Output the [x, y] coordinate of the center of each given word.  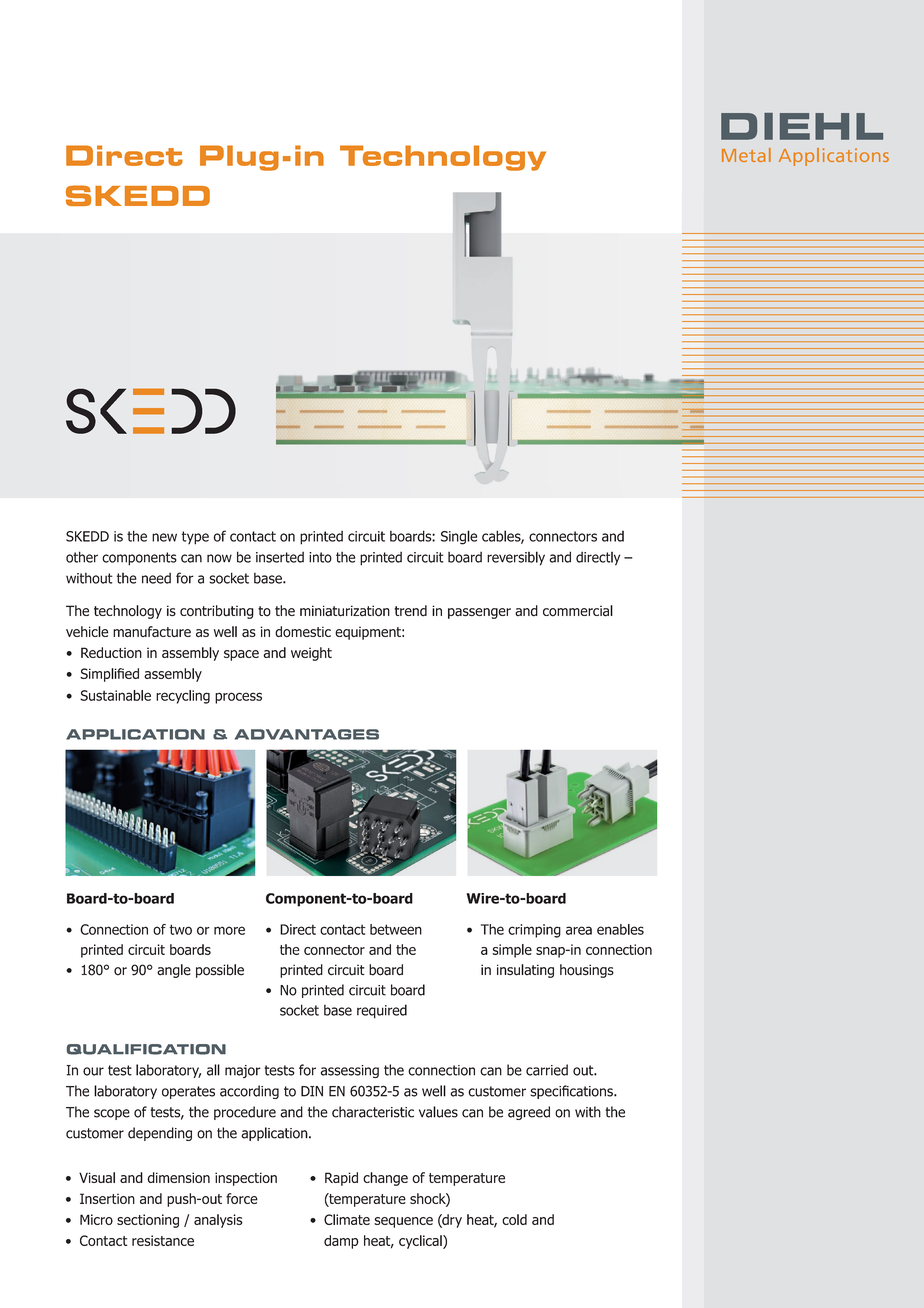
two [180, 929]
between [396, 929]
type [195, 538]
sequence [403, 1222]
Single [459, 537]
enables [620, 929]
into [320, 557]
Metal [746, 155]
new [164, 537]
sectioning [148, 1221]
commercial [578, 611]
